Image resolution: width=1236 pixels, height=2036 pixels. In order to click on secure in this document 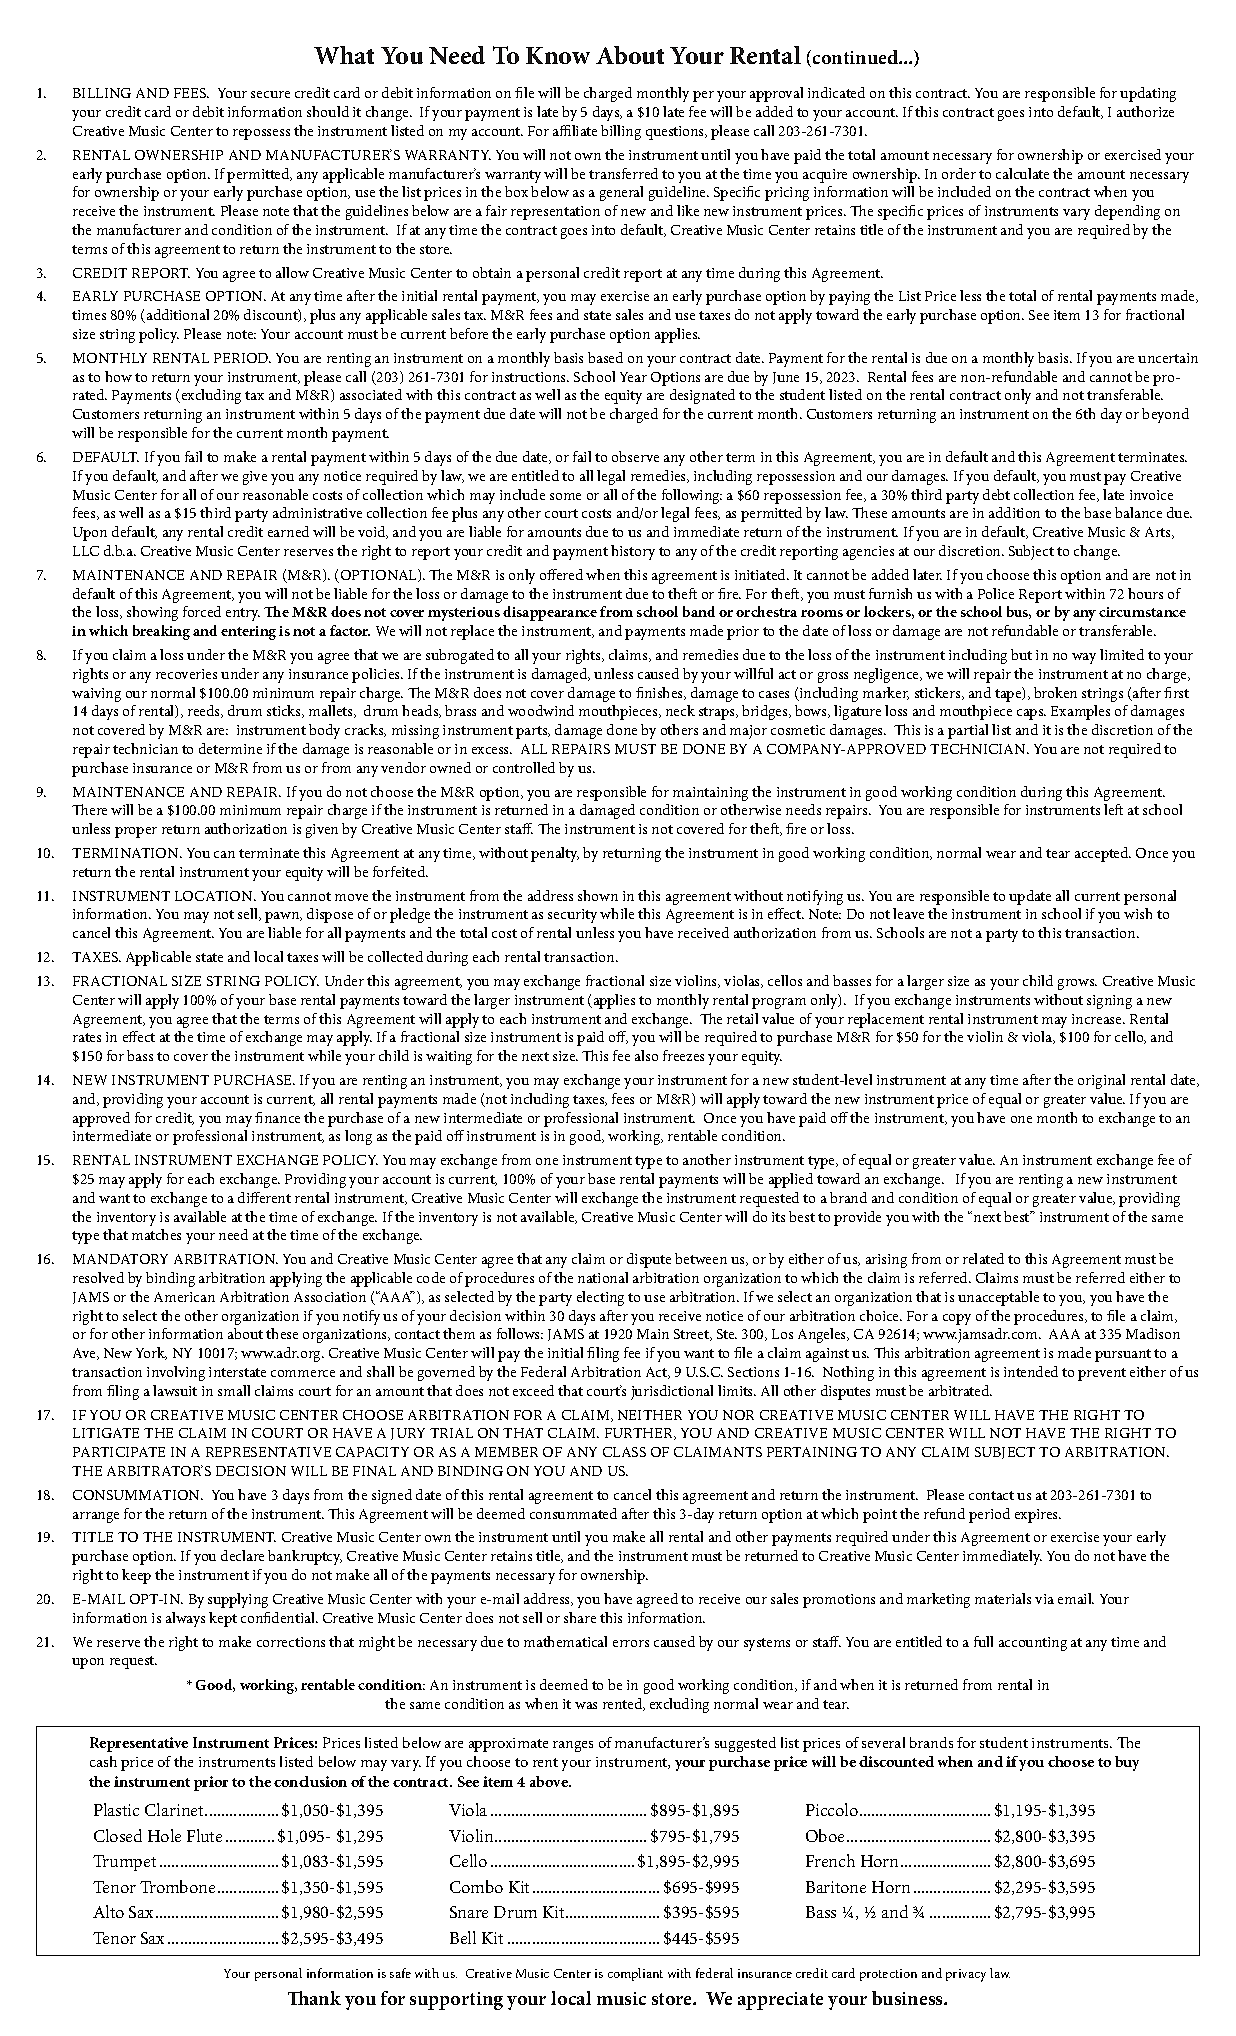, I will do `click(270, 94)`.
